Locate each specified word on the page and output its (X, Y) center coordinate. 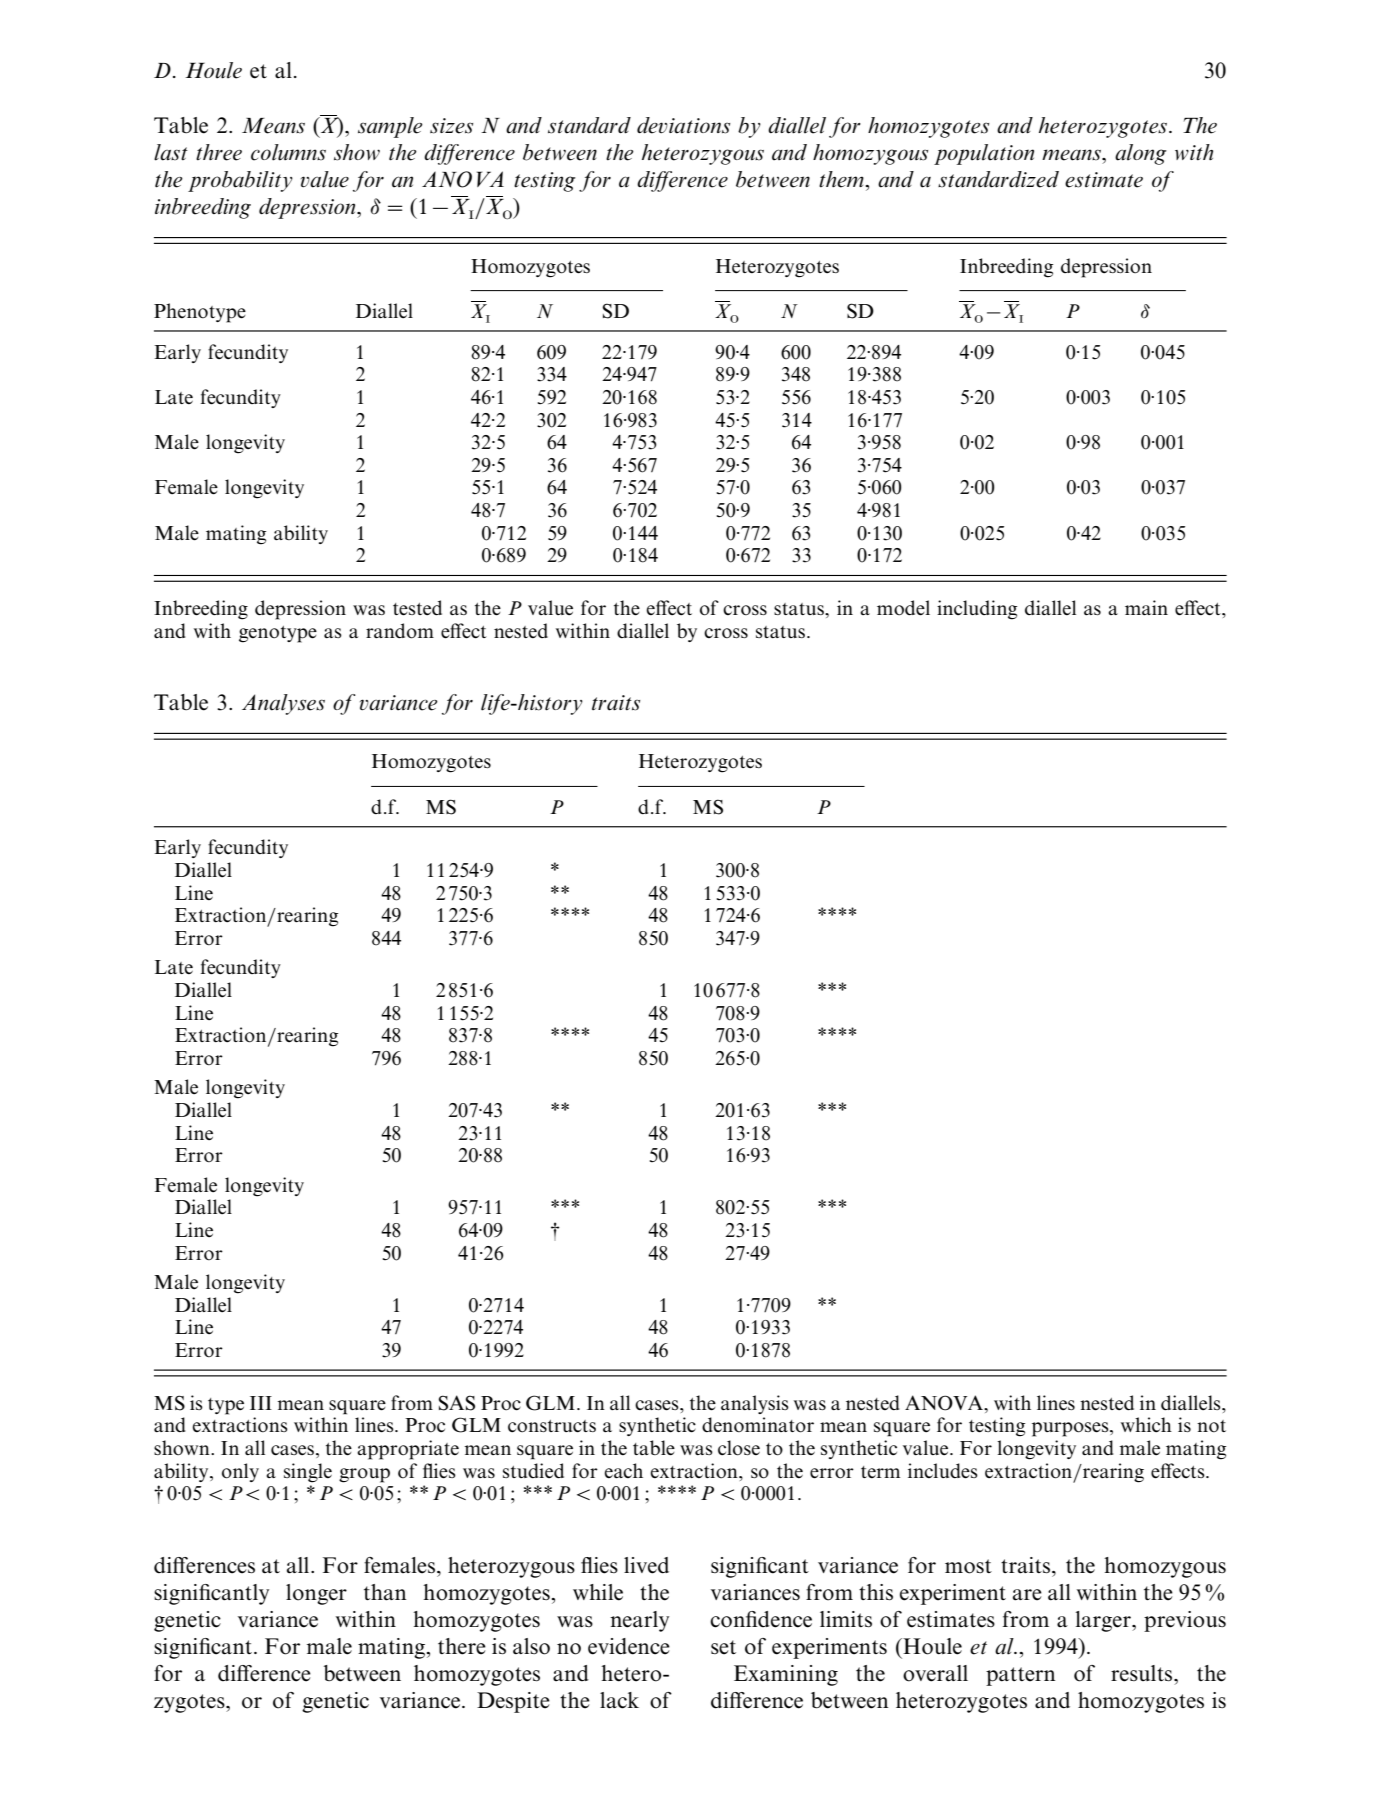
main (1146, 607)
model (903, 608)
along (1141, 154)
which (1146, 1424)
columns (288, 152)
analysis (755, 1404)
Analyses (283, 704)
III (261, 1403)
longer (316, 1594)
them (841, 179)
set (723, 1647)
